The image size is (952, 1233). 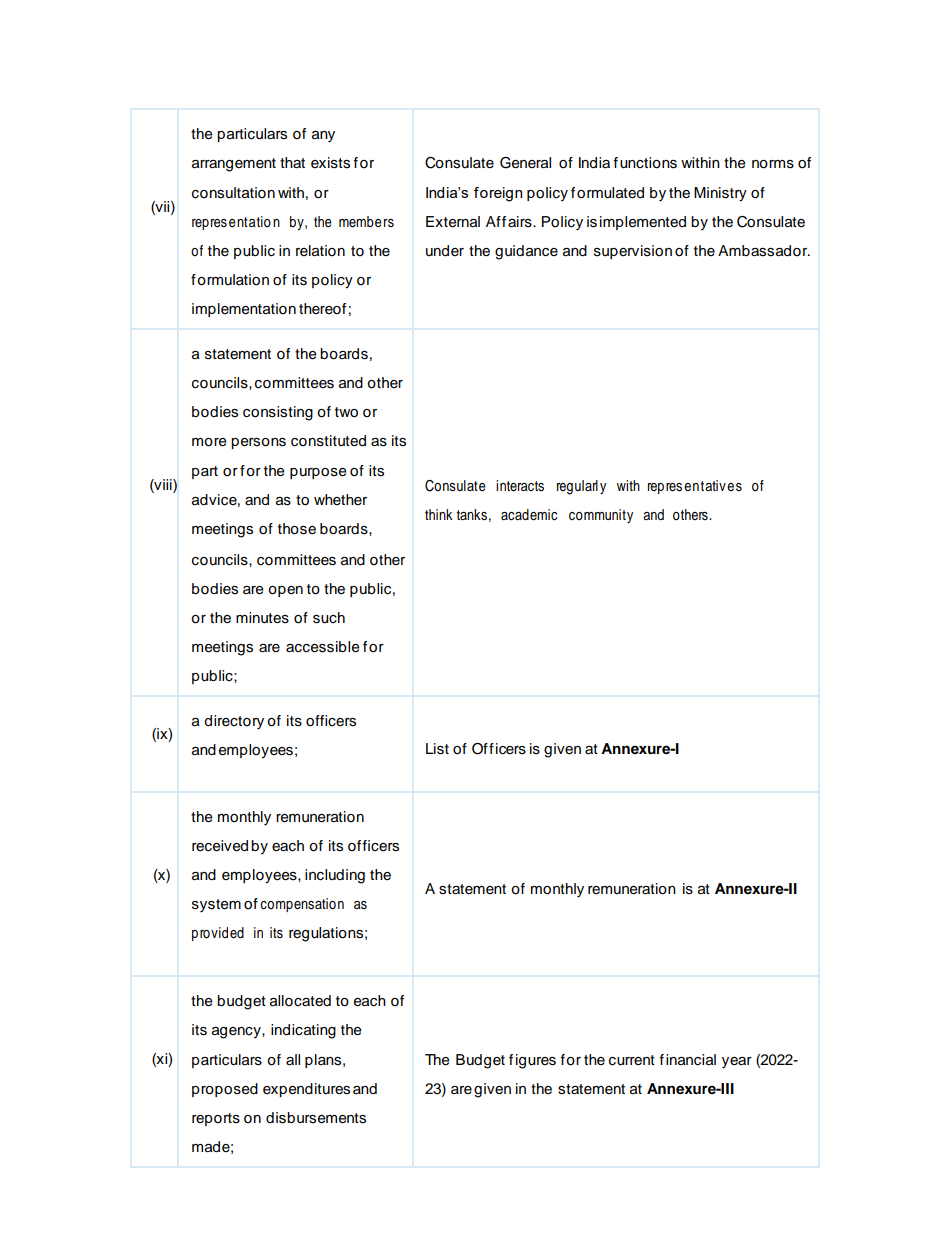 What do you see at coordinates (316, 1118) in the screenshot?
I see `disbursements` at bounding box center [316, 1118].
